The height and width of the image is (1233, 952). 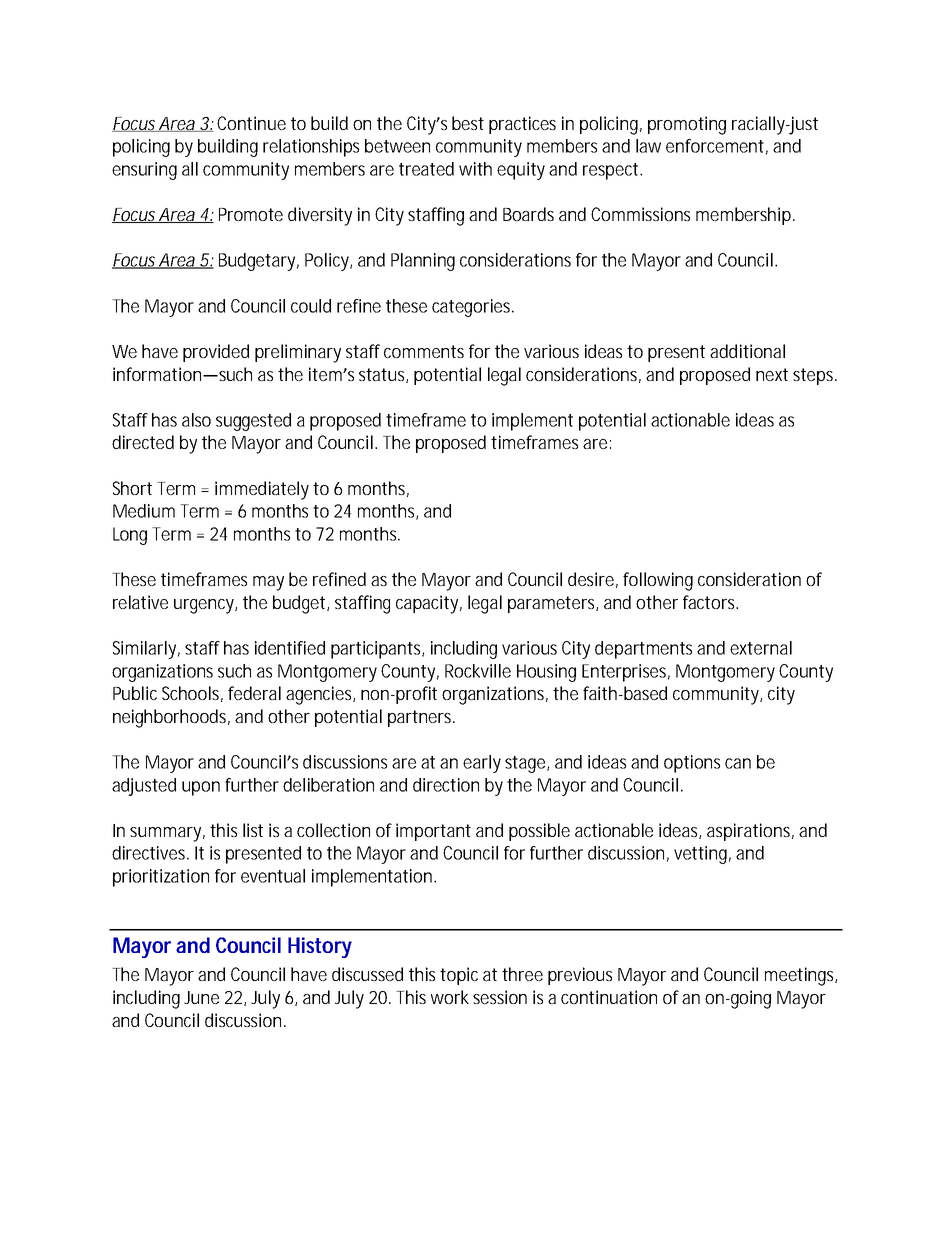 What do you see at coordinates (475, 169) in the image?
I see `with` at bounding box center [475, 169].
